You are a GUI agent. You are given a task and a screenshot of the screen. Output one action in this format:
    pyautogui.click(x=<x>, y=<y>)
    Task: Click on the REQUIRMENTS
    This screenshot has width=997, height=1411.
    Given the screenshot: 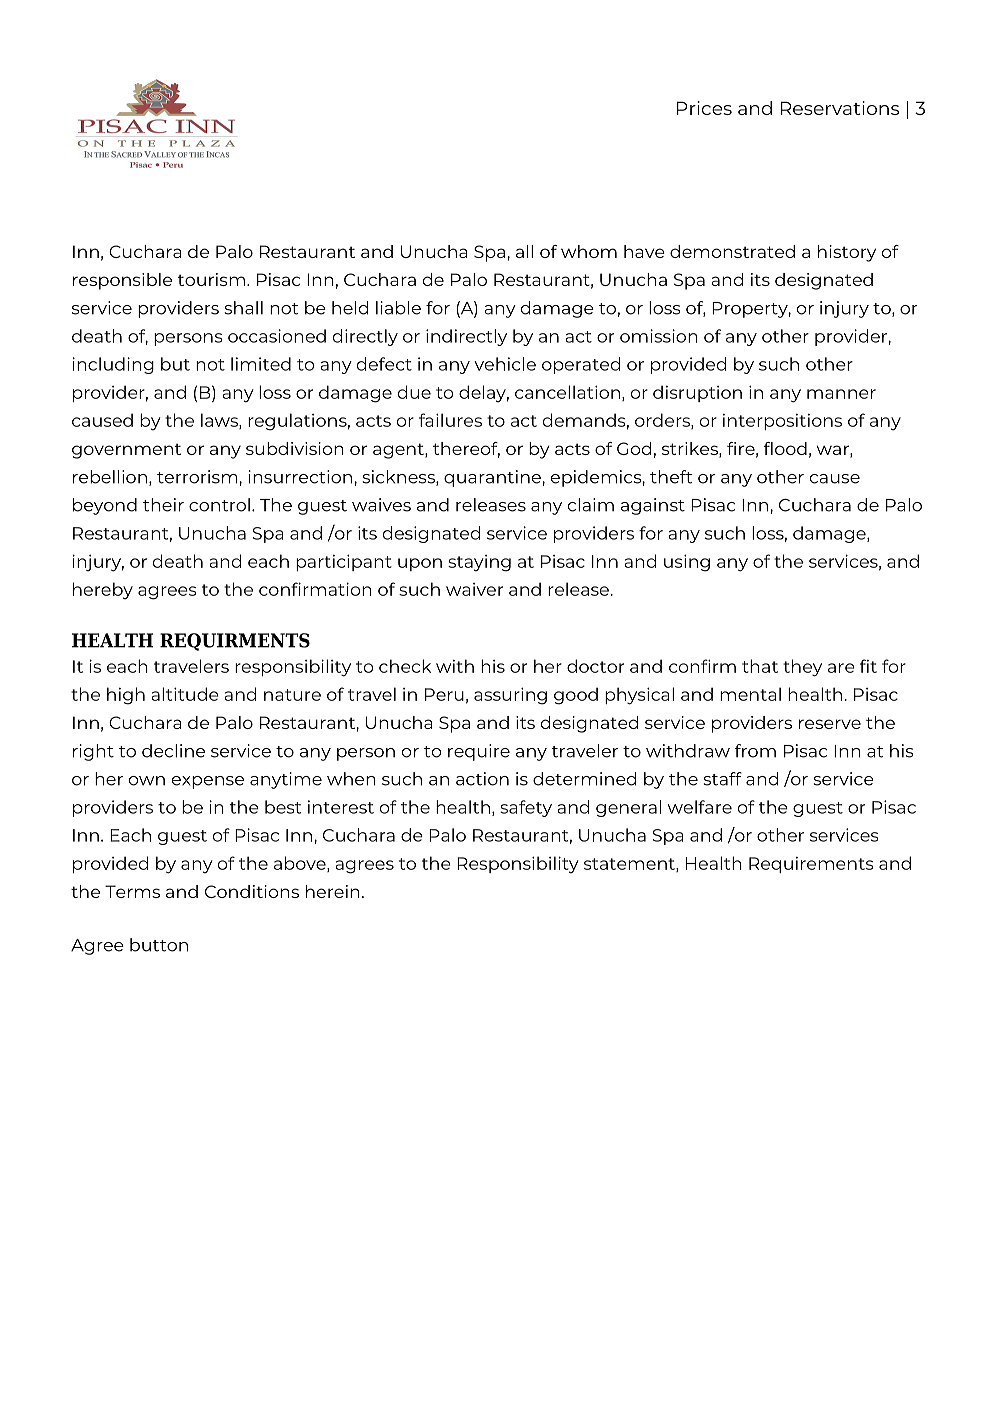 What is the action you would take?
    pyautogui.click(x=235, y=642)
